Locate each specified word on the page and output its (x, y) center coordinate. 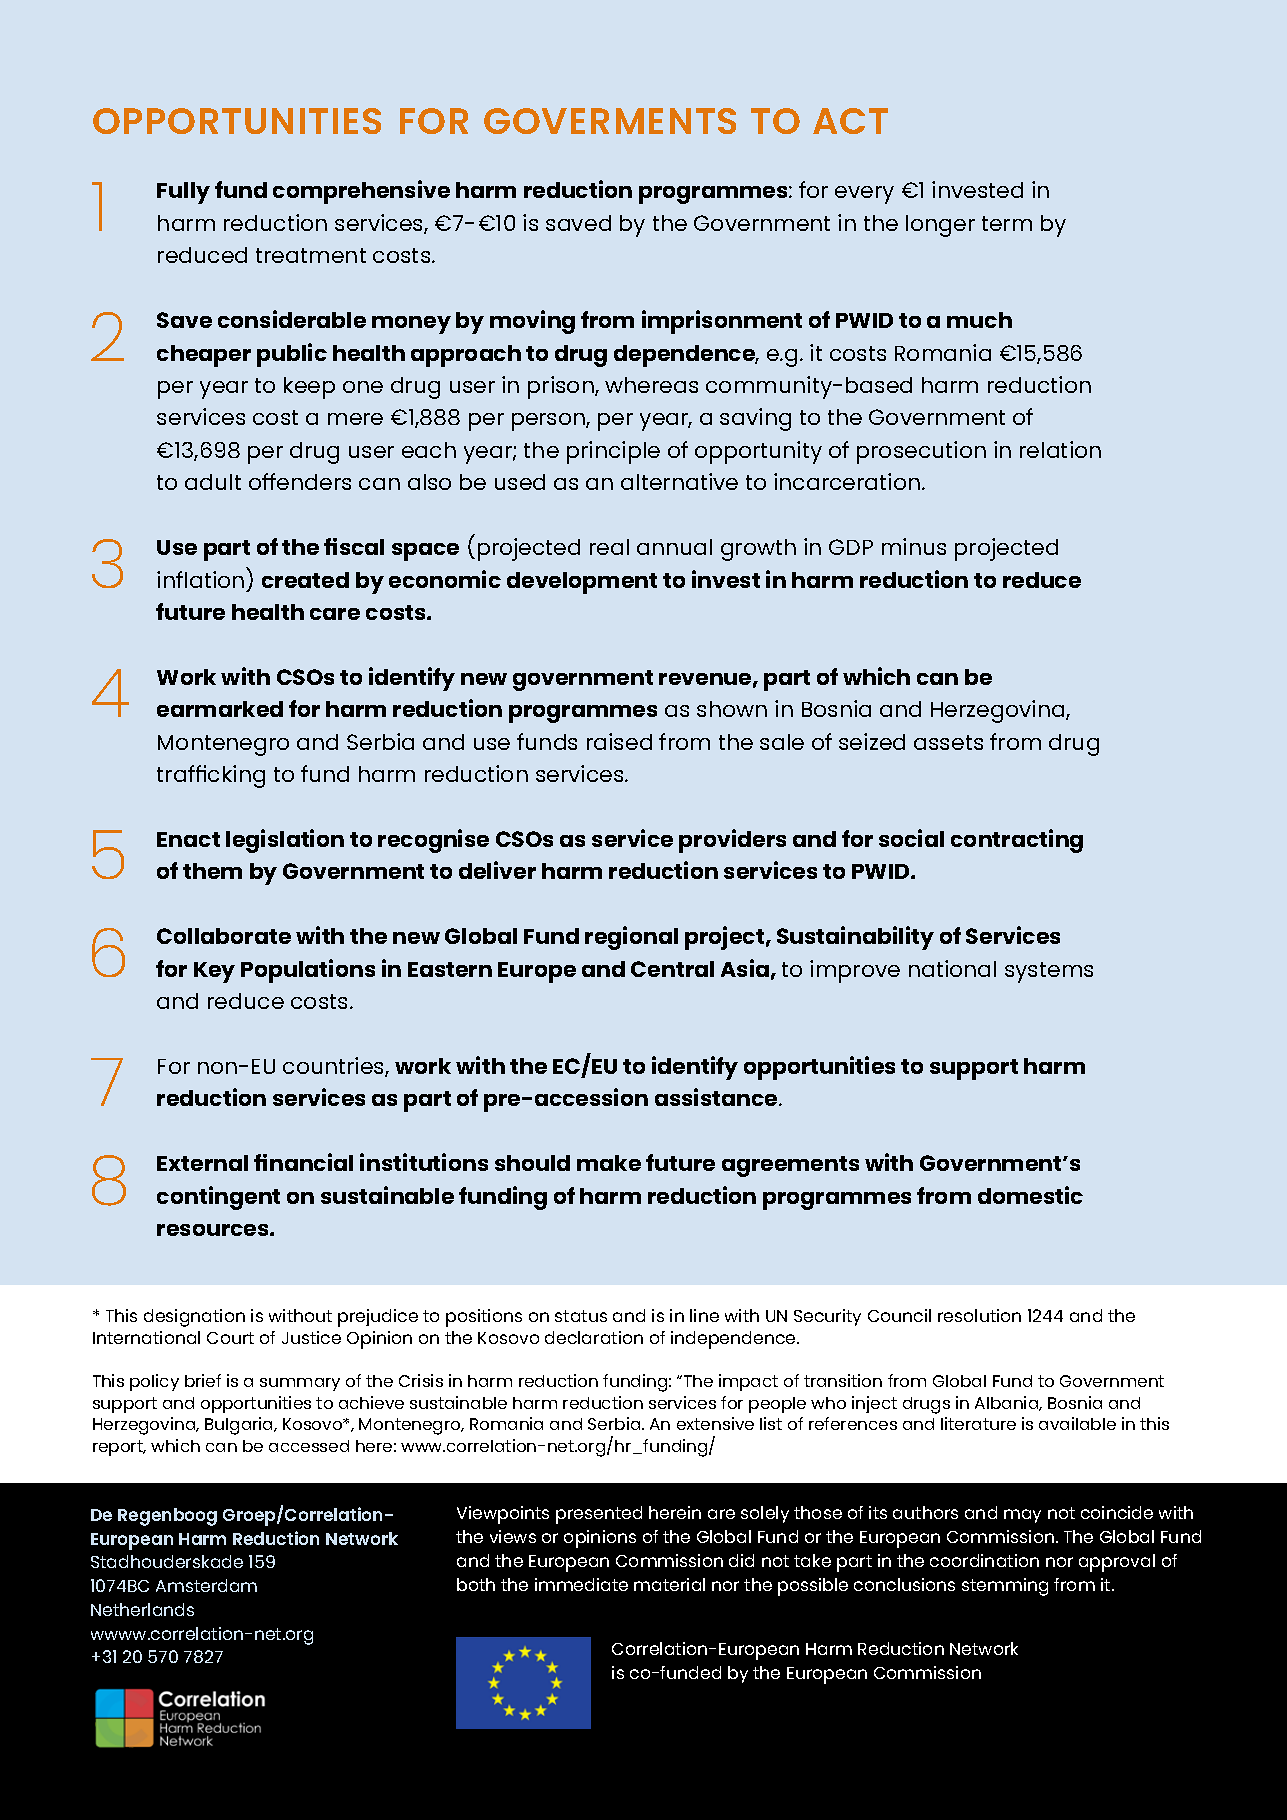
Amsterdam (206, 1585)
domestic (1030, 1195)
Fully (183, 193)
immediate (581, 1584)
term (1007, 223)
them (212, 871)
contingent (218, 1198)
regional (631, 938)
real (609, 547)
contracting (1017, 841)
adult (213, 482)
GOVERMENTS (610, 121)
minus (914, 546)
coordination (984, 1560)
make (609, 1163)
